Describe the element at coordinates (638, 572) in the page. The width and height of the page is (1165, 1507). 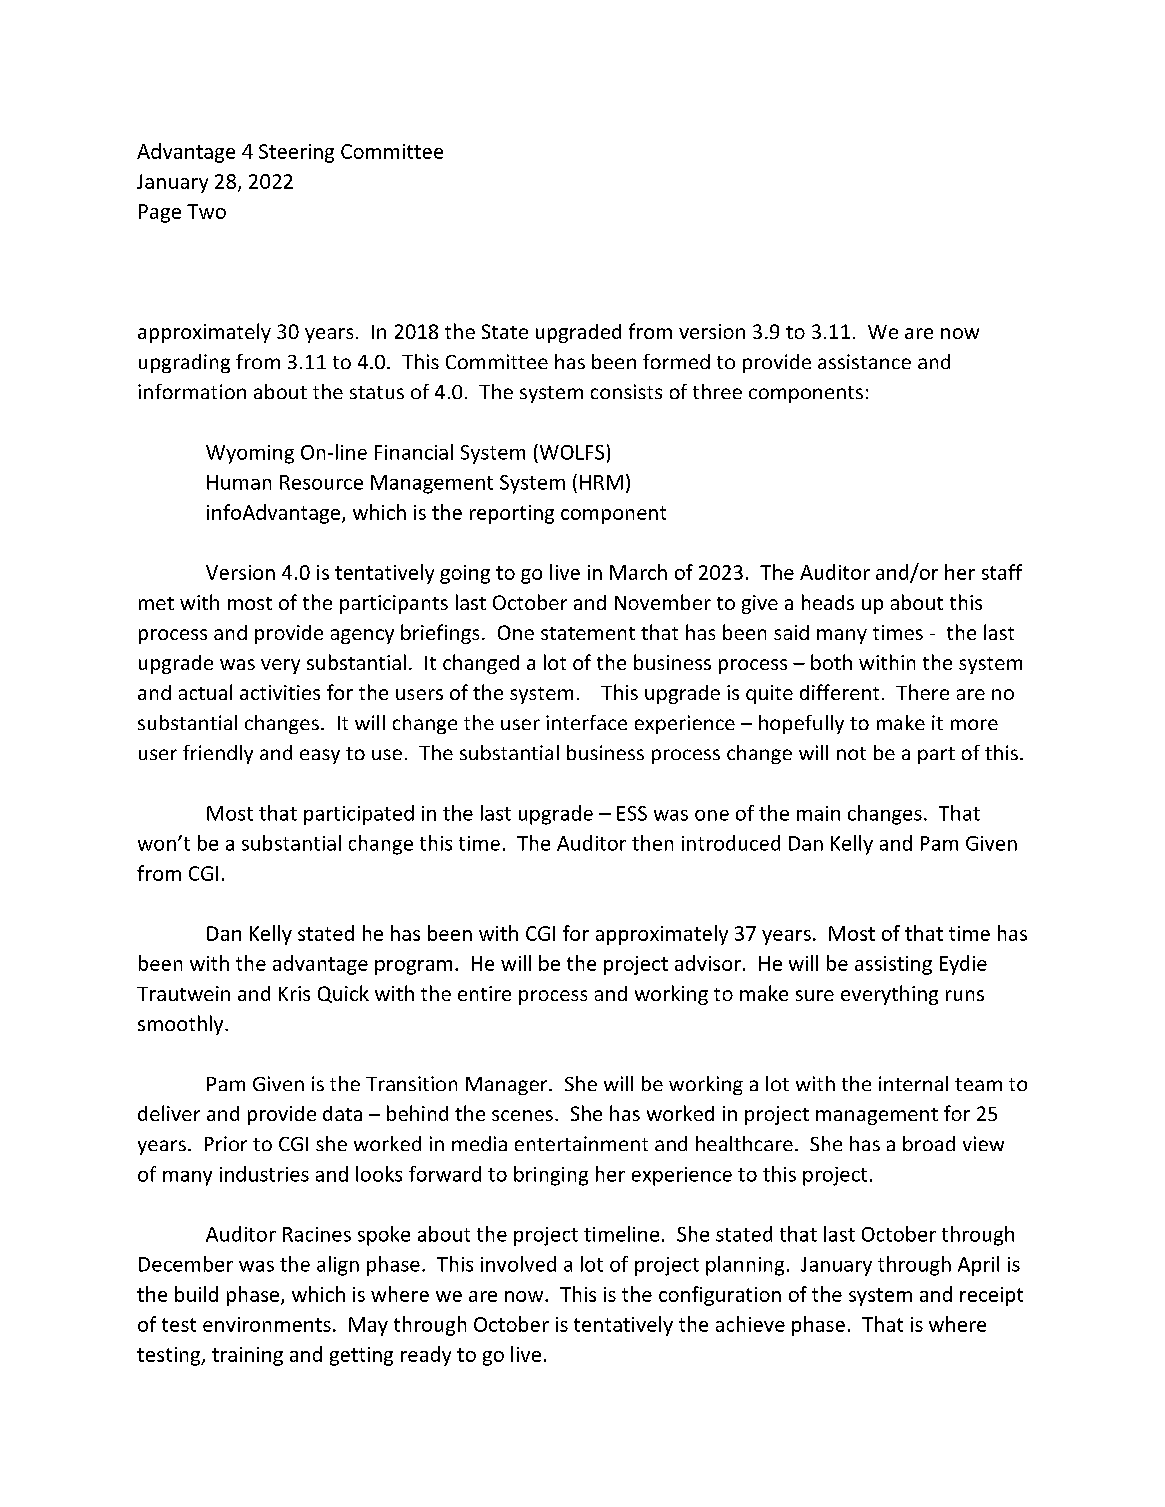
I see `March` at that location.
